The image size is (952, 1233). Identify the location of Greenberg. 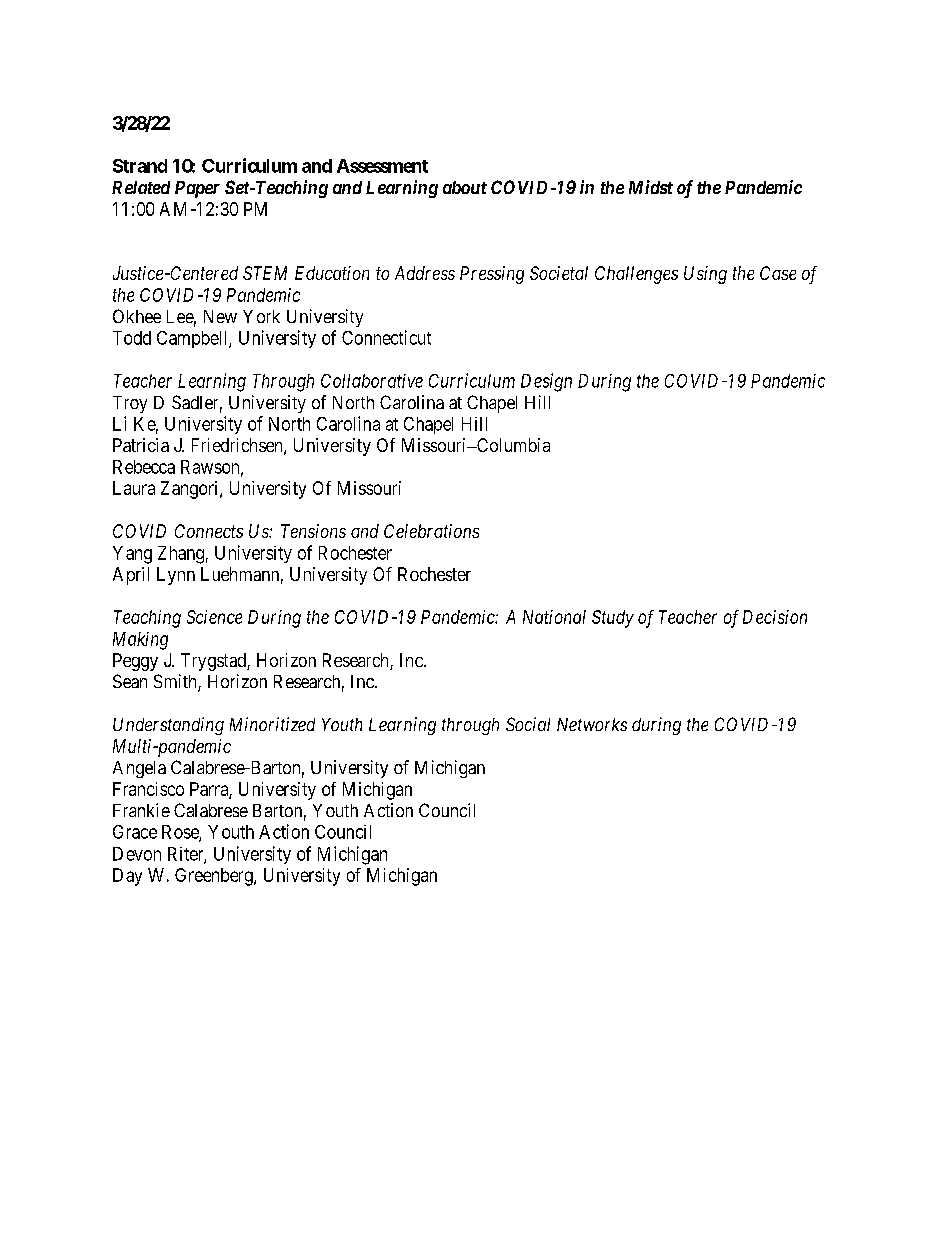
(215, 877).
